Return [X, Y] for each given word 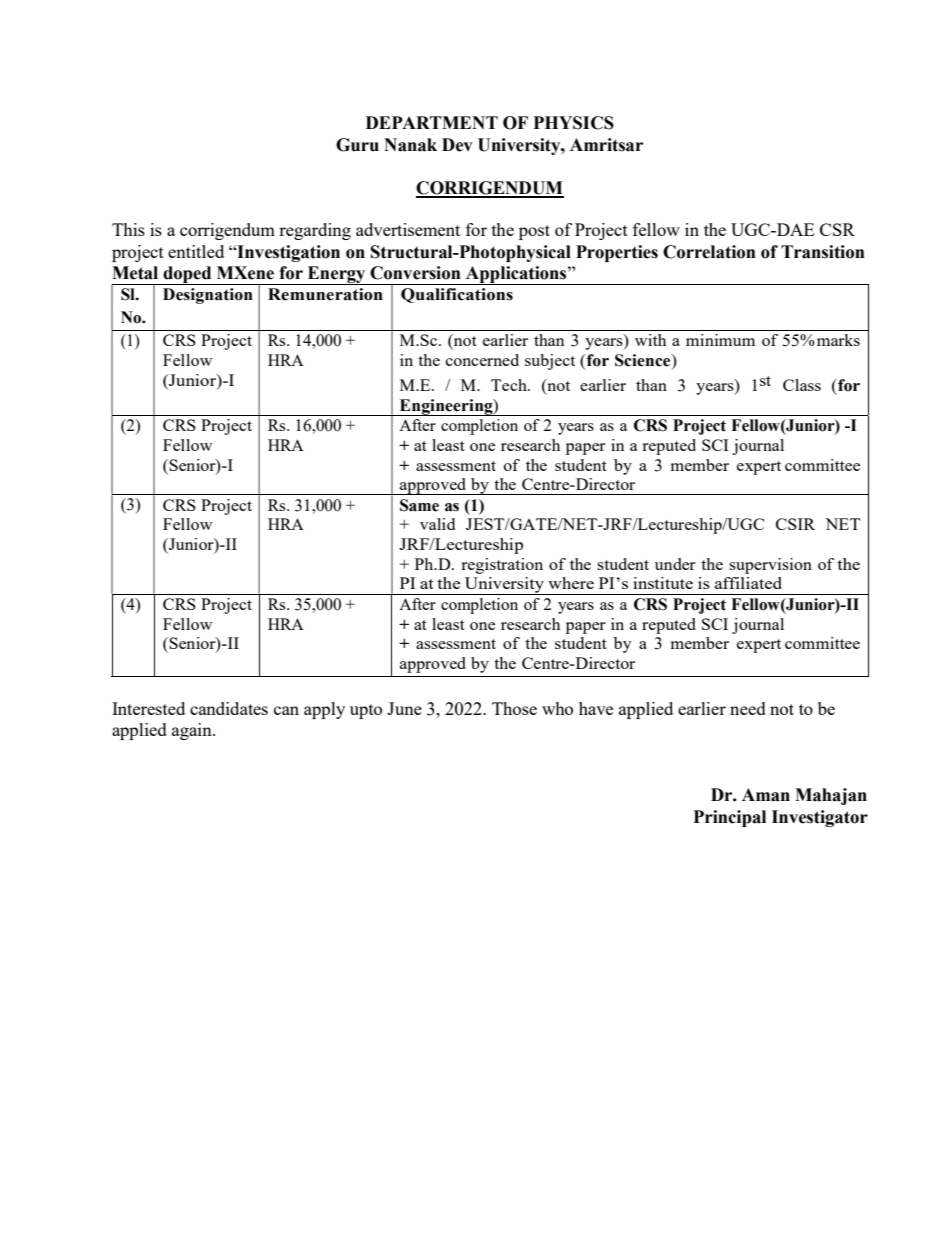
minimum [720, 340]
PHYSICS [573, 123]
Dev [457, 145]
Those [514, 708]
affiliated [748, 583]
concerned [482, 360]
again [193, 731]
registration [502, 566]
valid [437, 524]
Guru [357, 145]
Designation [208, 296]
